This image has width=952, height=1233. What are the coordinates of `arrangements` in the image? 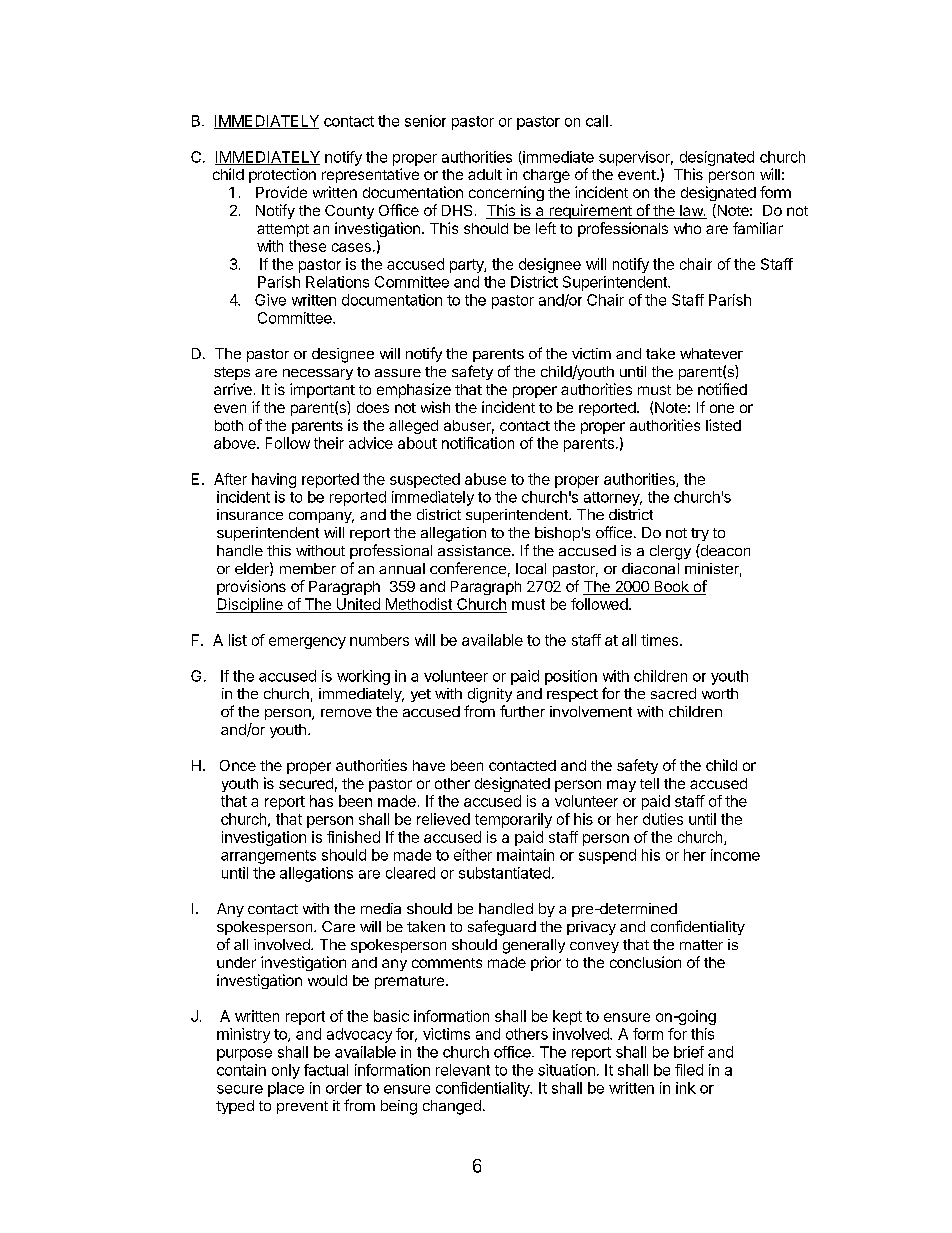 It's located at (268, 857).
